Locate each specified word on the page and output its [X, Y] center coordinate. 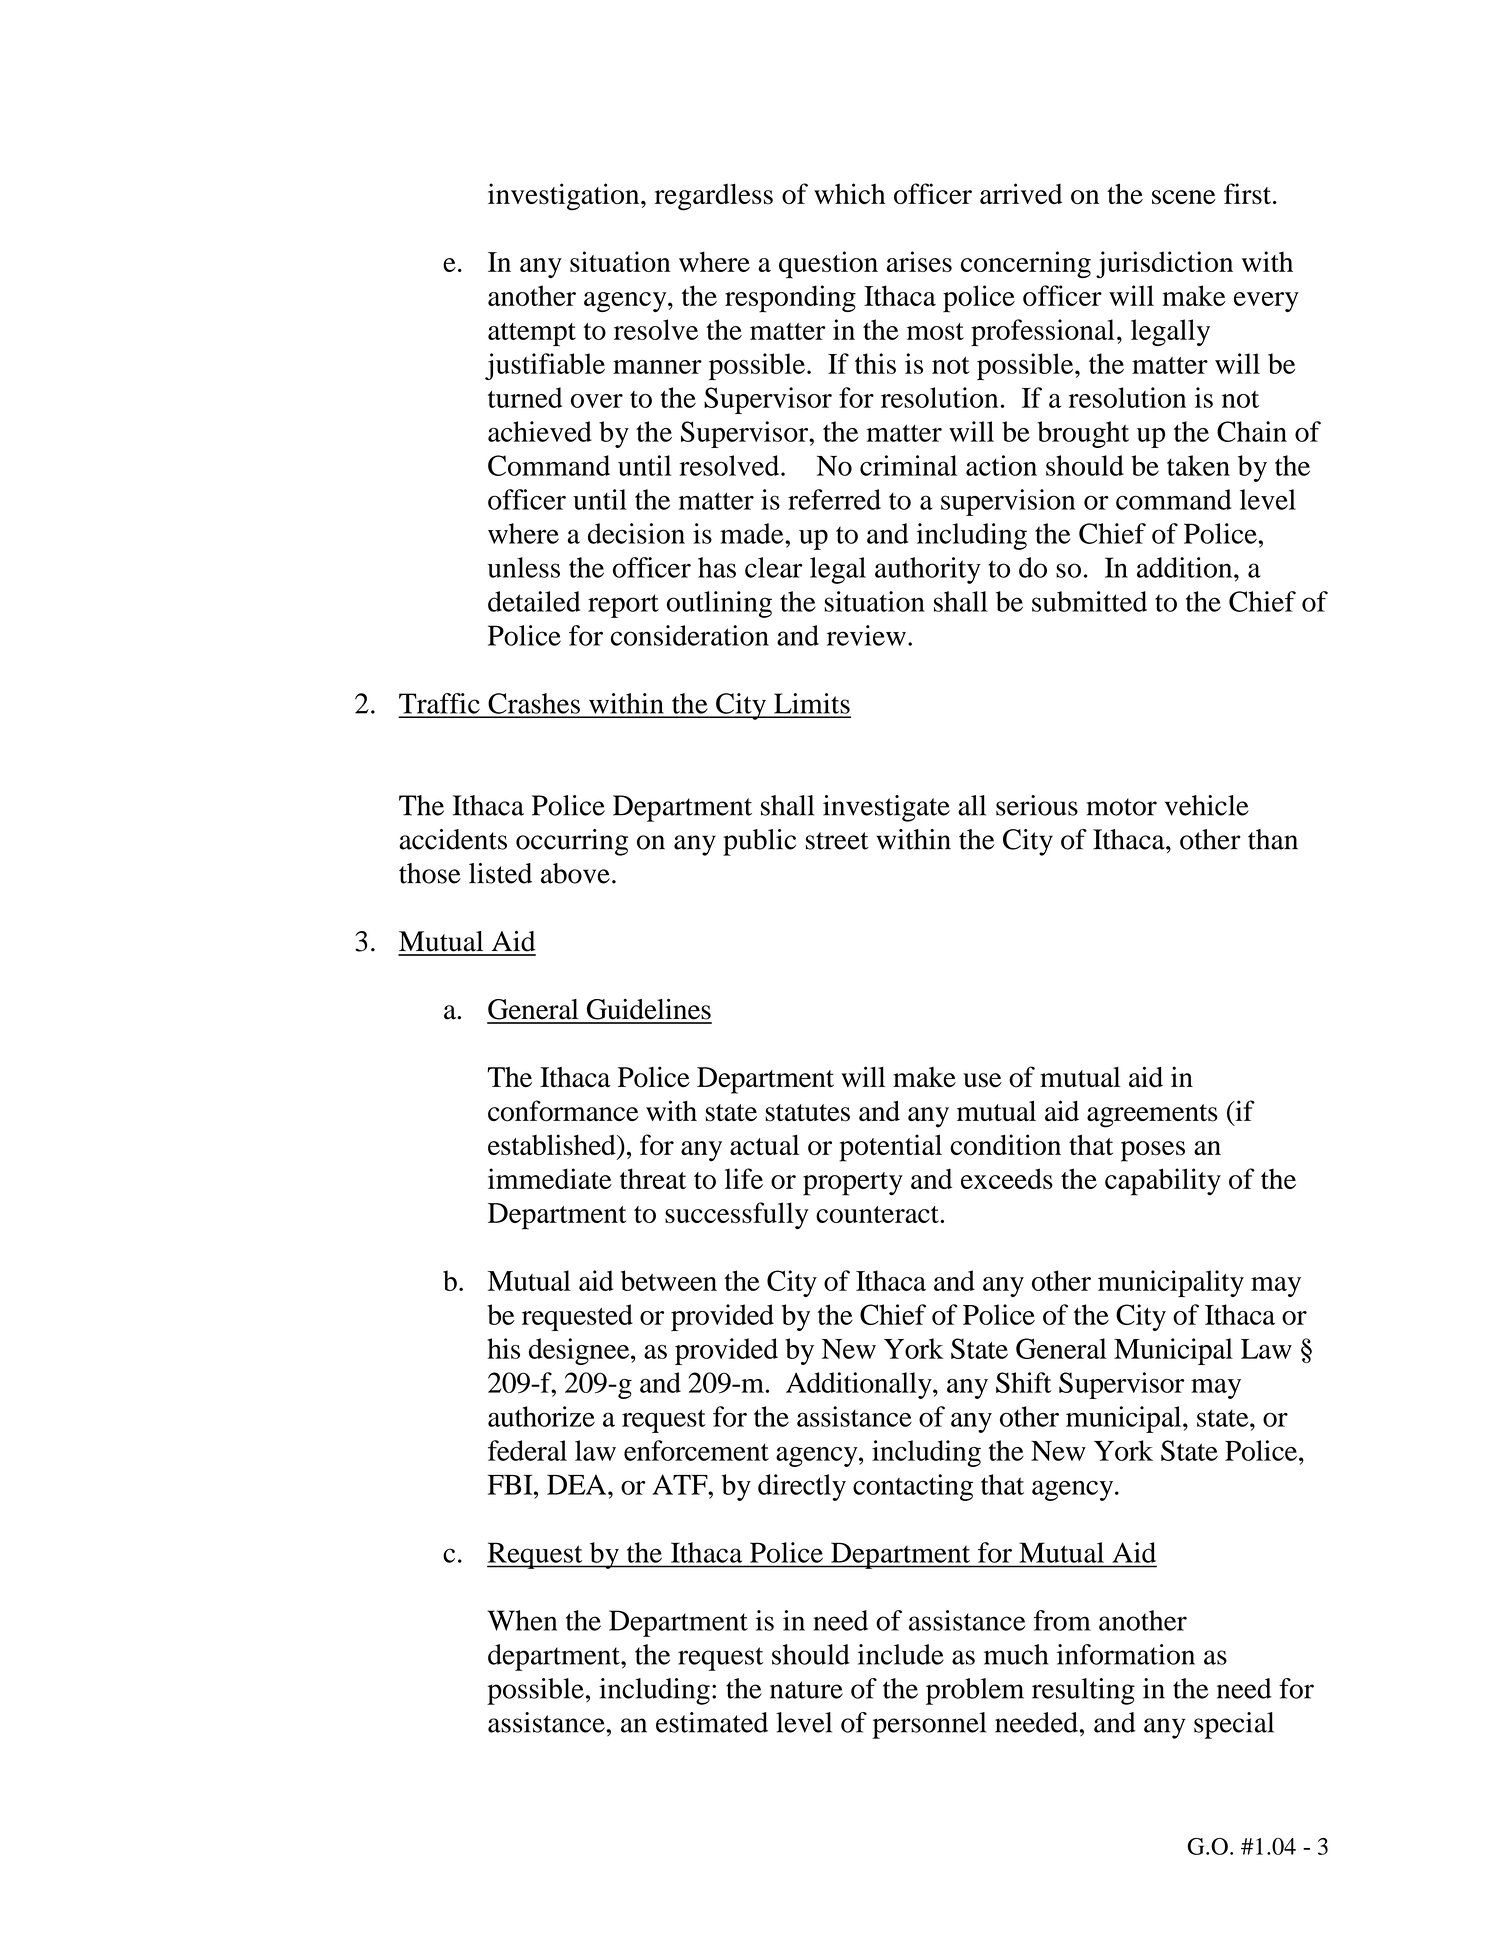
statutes [807, 1113]
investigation [565, 197]
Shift [1024, 1382]
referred [834, 499]
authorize [541, 1416]
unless [524, 567]
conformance [563, 1111]
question [828, 265]
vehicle [1207, 805]
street [837, 841]
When [522, 1620]
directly [802, 1487]
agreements [1152, 1116]
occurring [572, 842]
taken [1198, 465]
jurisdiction [1164, 265]
